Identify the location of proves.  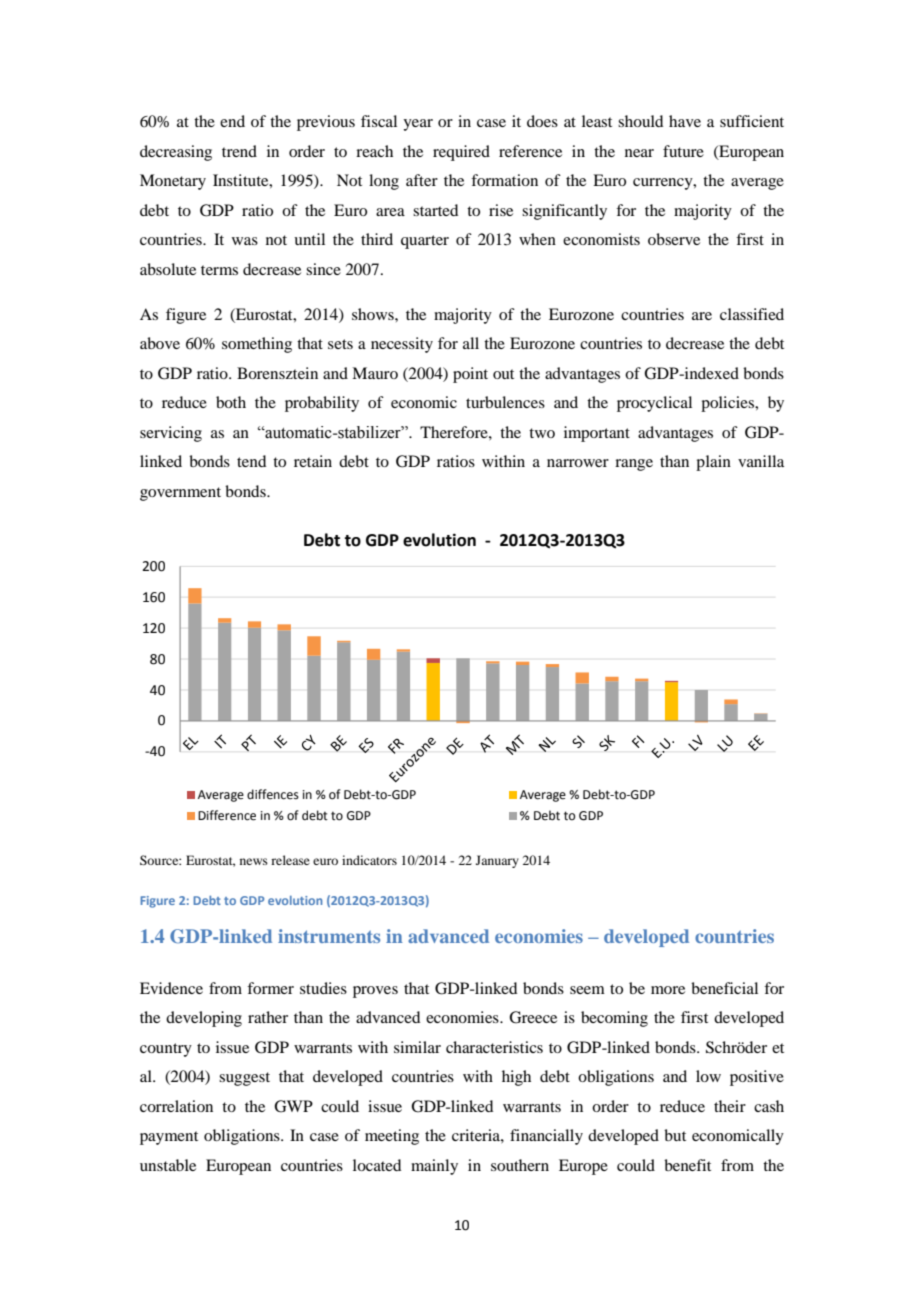
(375, 992).
